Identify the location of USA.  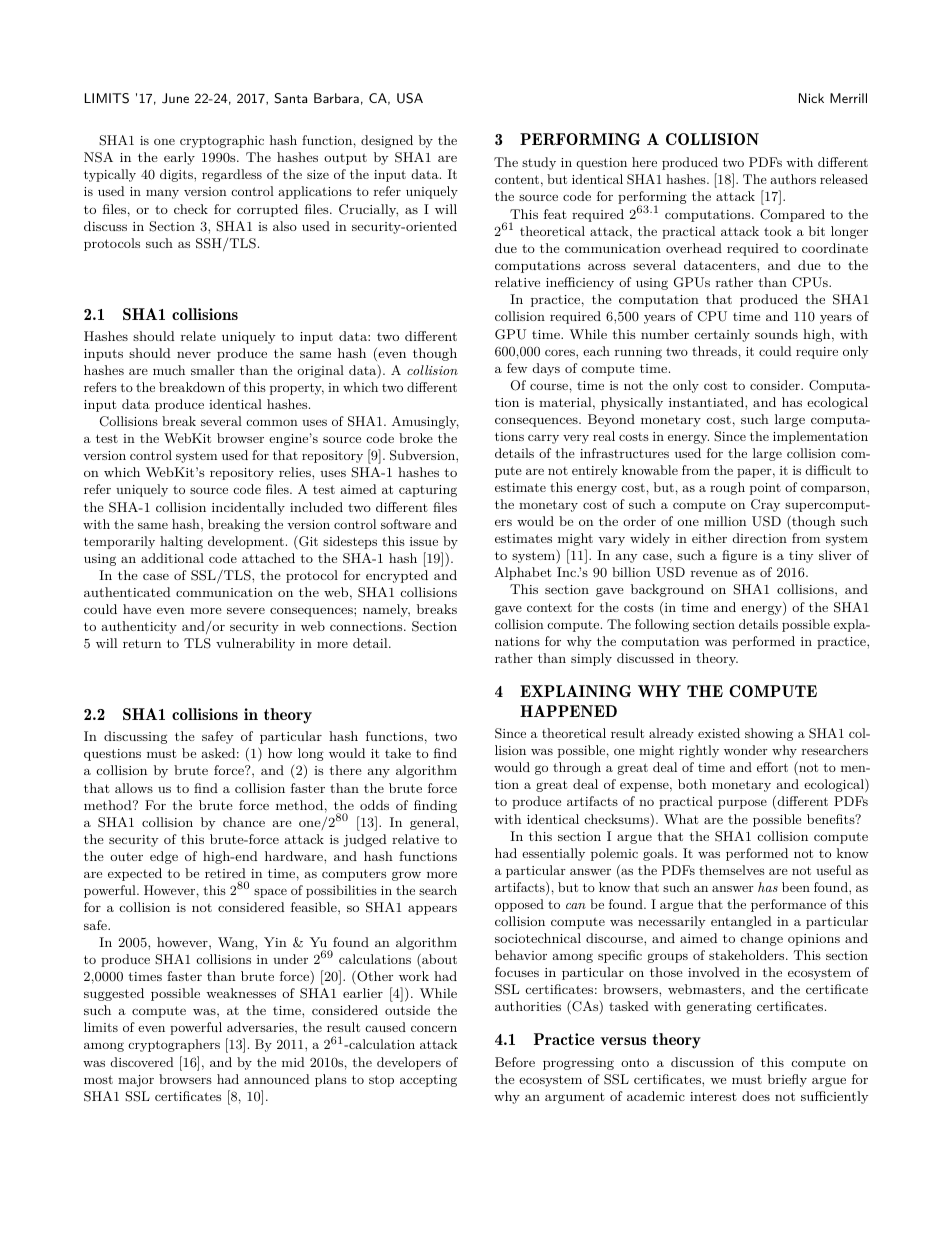
(410, 98).
